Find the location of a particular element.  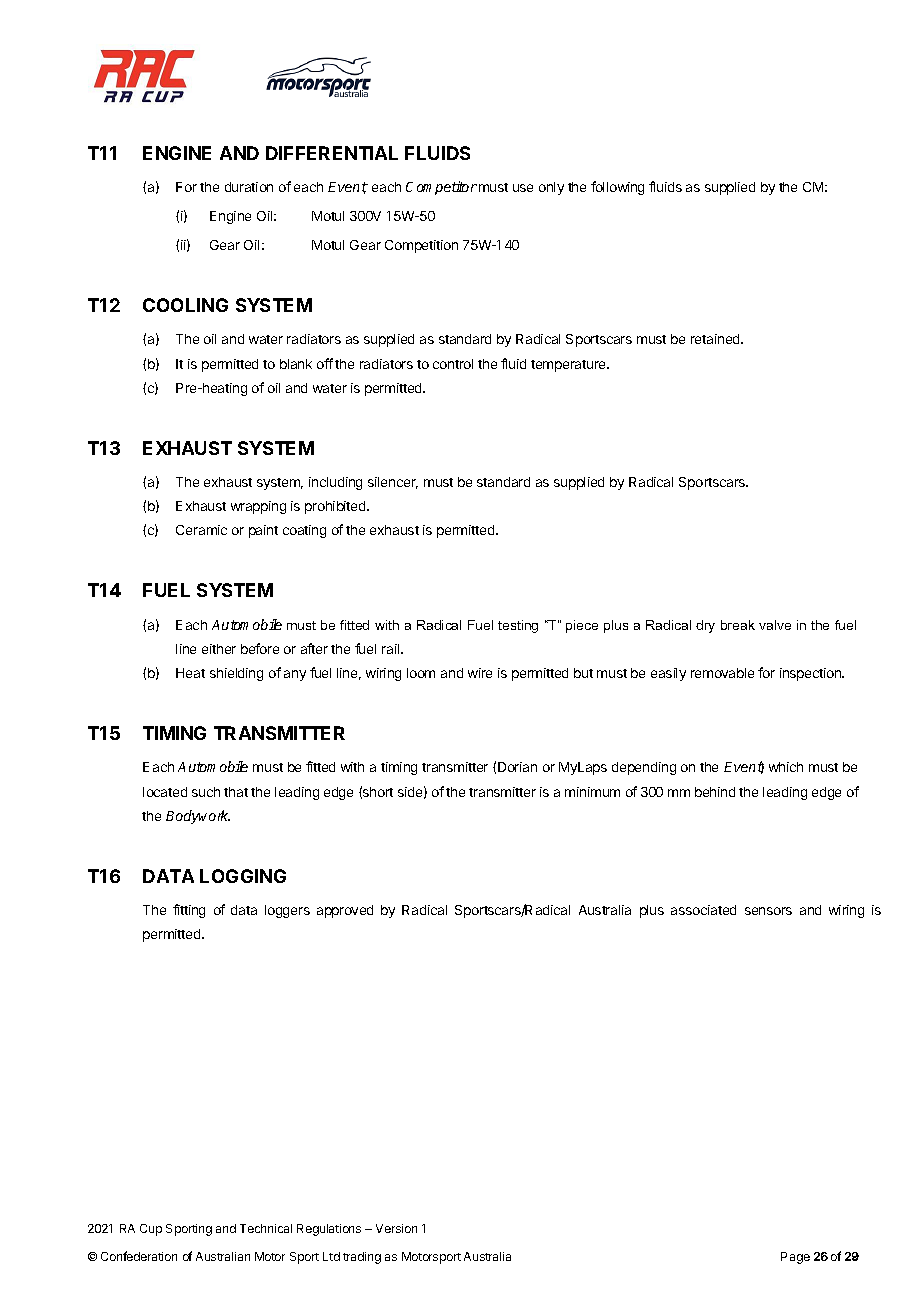

LOGGING is located at coordinates (243, 876).
